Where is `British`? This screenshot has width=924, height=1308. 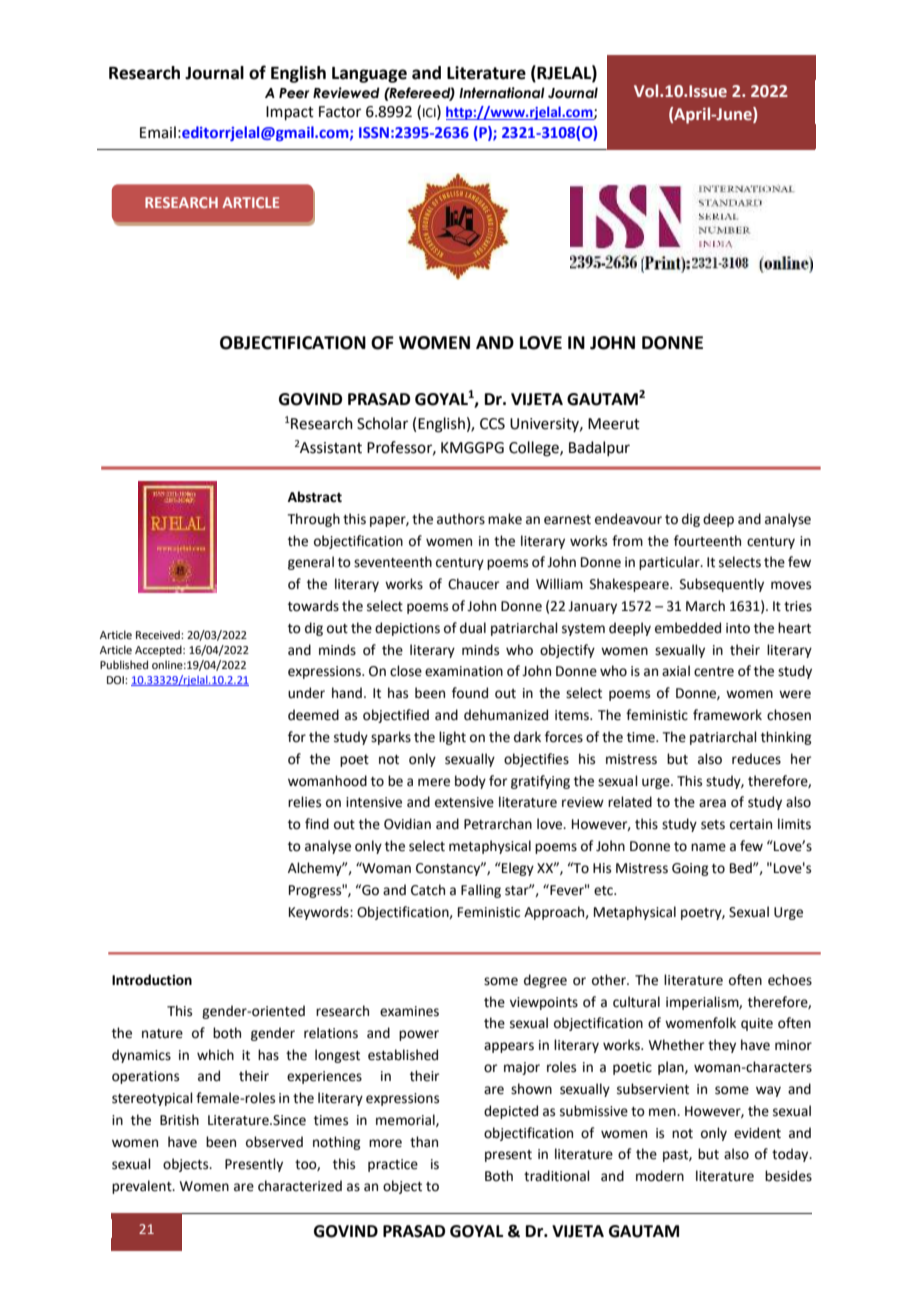
British is located at coordinates (179, 1120).
